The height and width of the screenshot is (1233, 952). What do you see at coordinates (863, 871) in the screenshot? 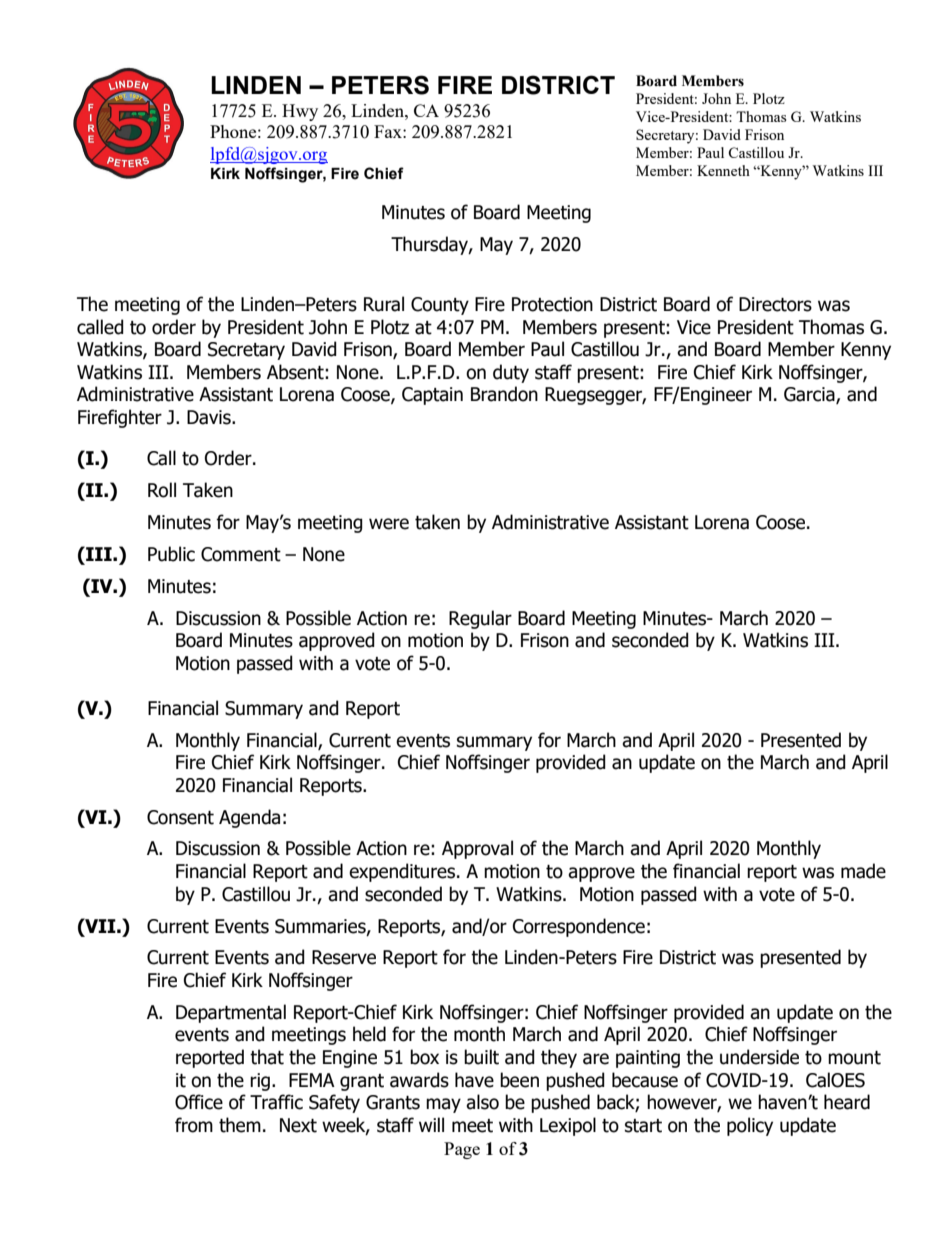
I see `made` at bounding box center [863, 871].
